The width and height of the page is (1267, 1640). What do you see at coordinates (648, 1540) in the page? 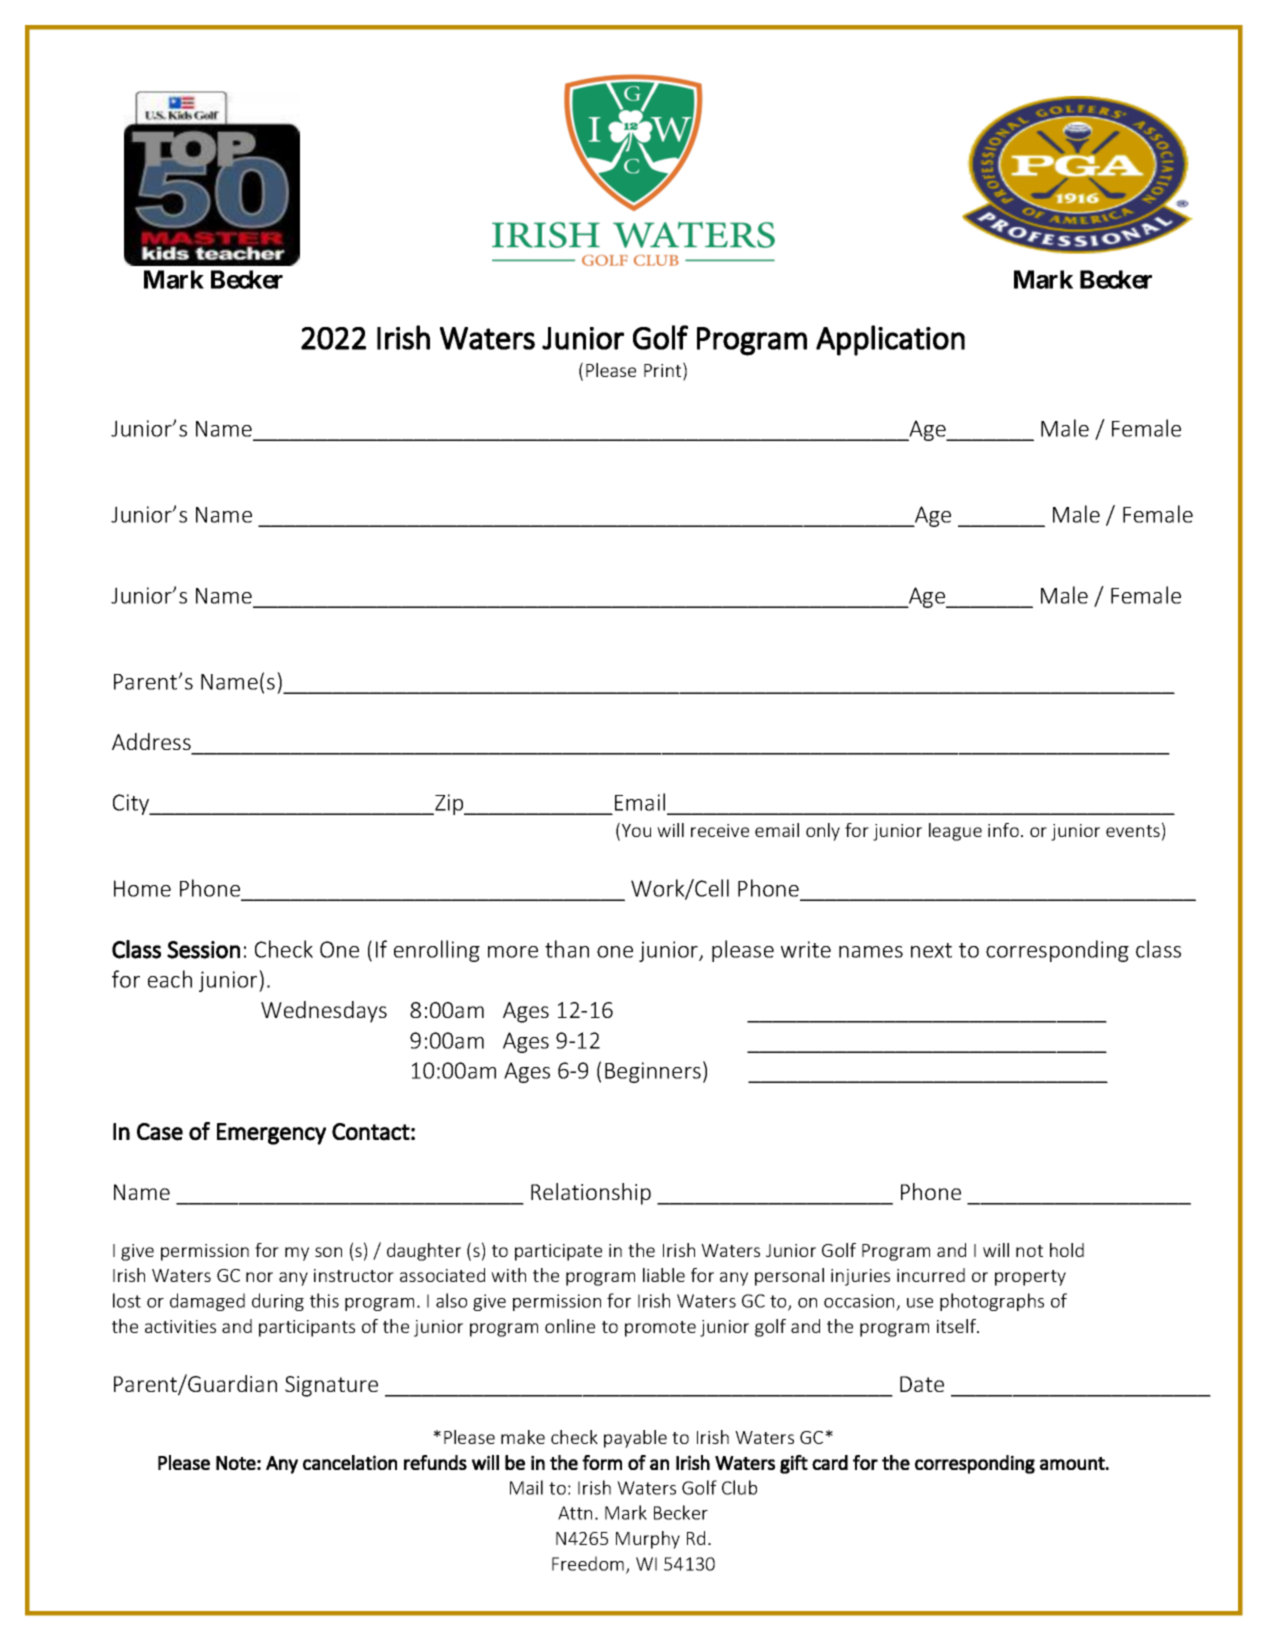
I see `Murphy` at bounding box center [648, 1540].
